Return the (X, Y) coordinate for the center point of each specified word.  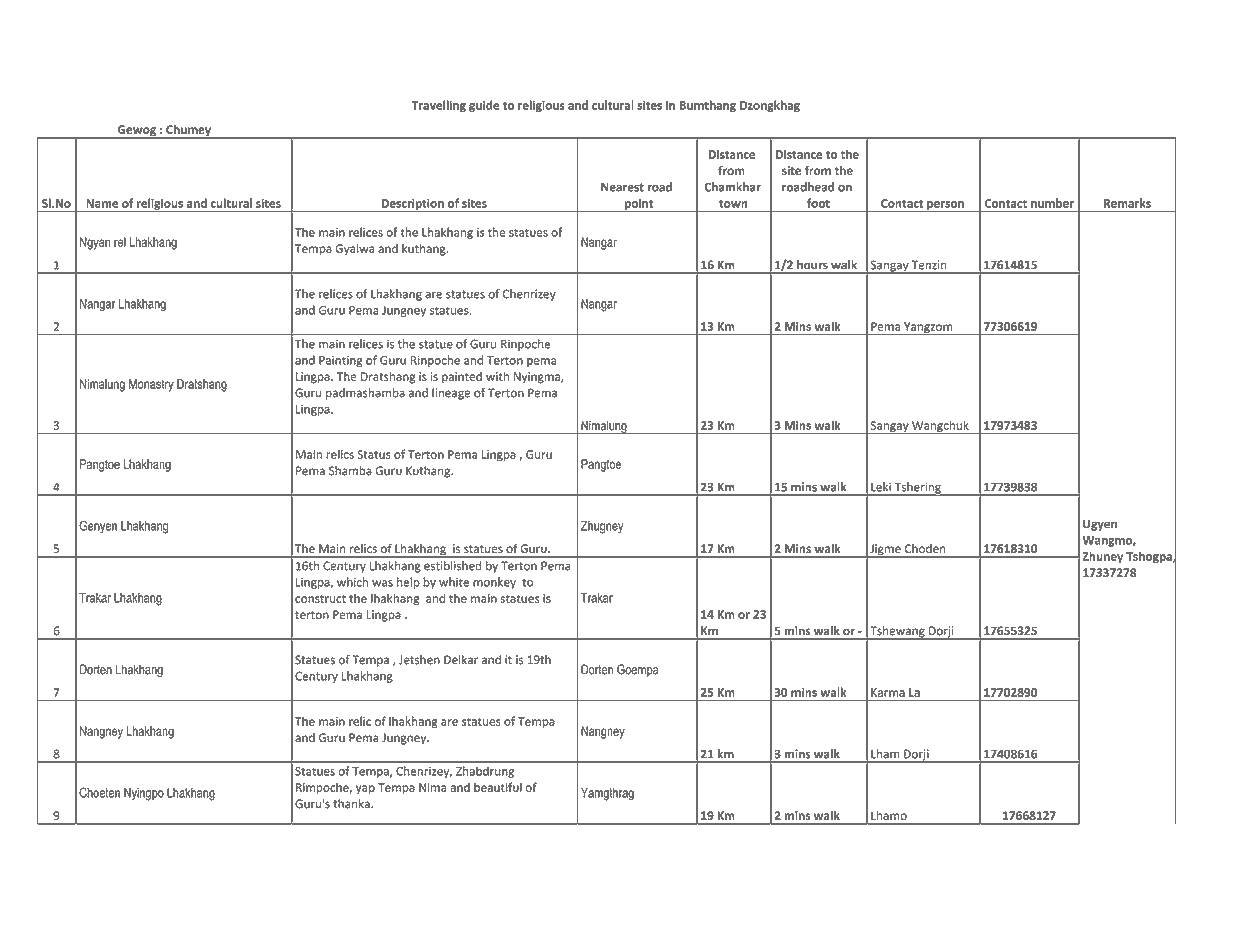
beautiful (498, 787)
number (1052, 203)
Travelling (439, 106)
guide (484, 106)
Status (374, 454)
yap (365, 789)
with (497, 376)
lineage (451, 394)
